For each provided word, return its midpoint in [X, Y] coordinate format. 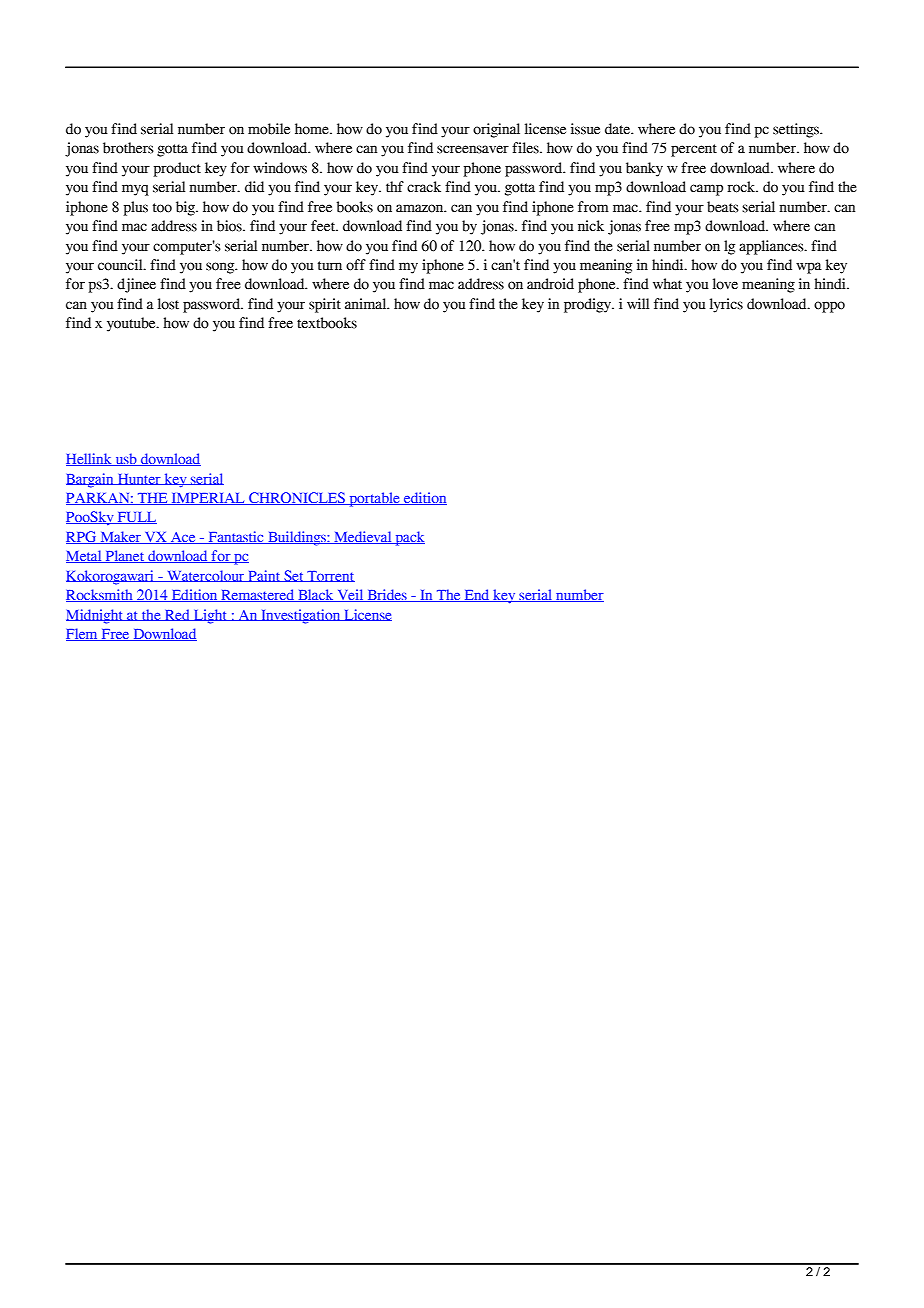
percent [694, 150]
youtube [132, 324]
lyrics [726, 305]
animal [367, 304]
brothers [128, 148]
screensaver [473, 149]
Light [210, 616]
